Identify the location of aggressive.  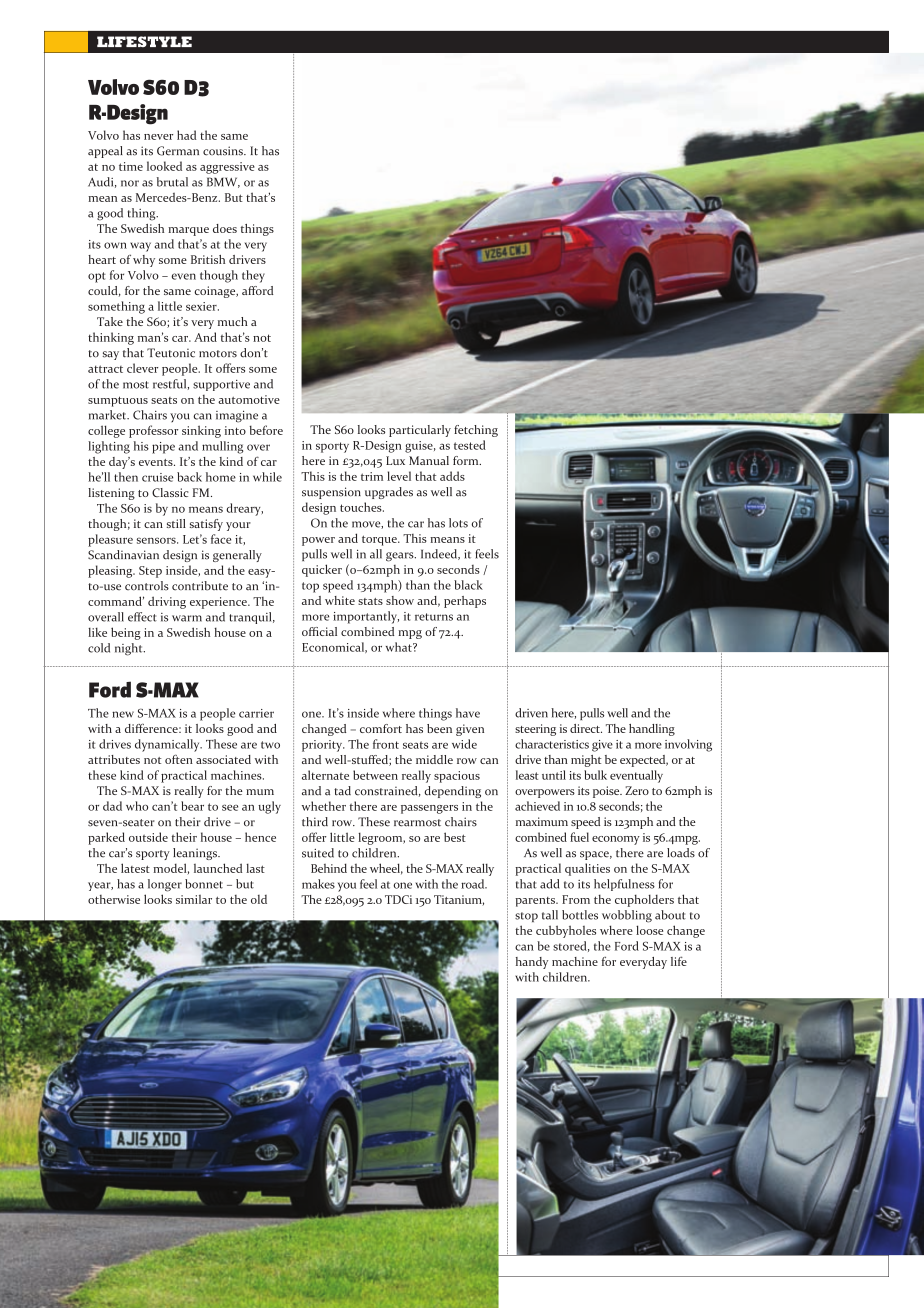
(227, 168).
